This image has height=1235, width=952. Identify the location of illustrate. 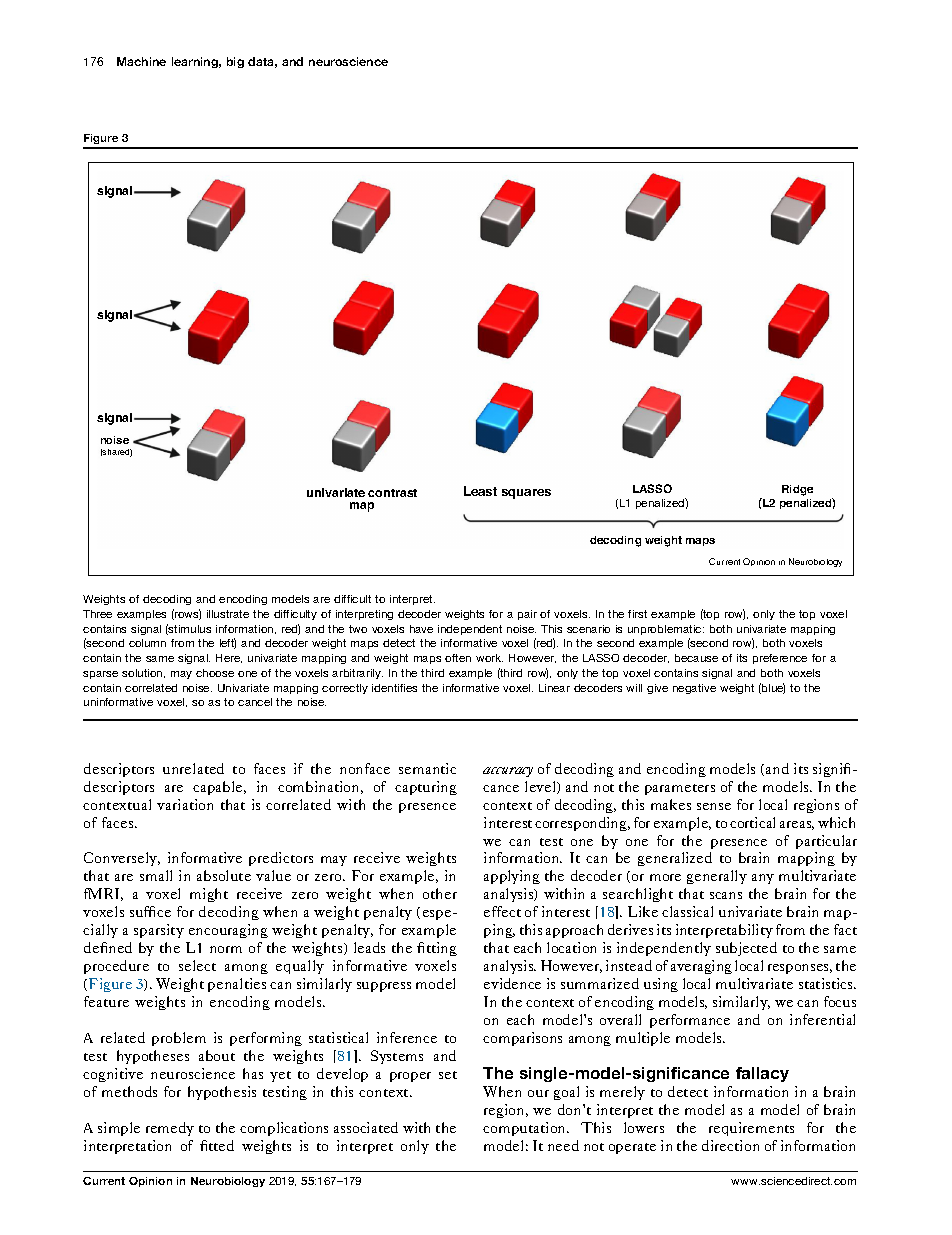
(228, 614).
